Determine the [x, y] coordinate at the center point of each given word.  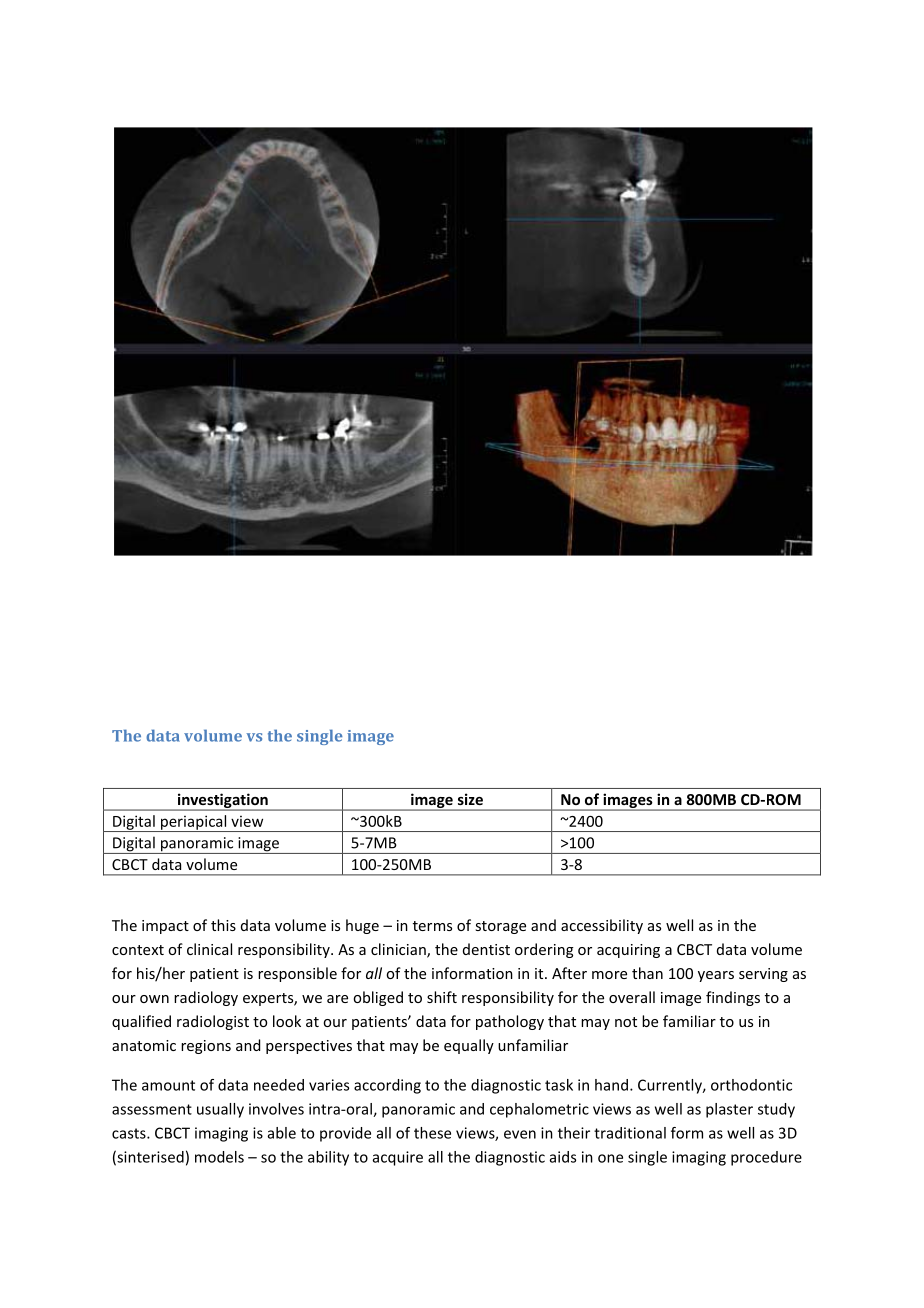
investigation [222, 801]
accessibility [602, 926]
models [219, 1157]
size [470, 799]
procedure [766, 1158]
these [432, 1133]
